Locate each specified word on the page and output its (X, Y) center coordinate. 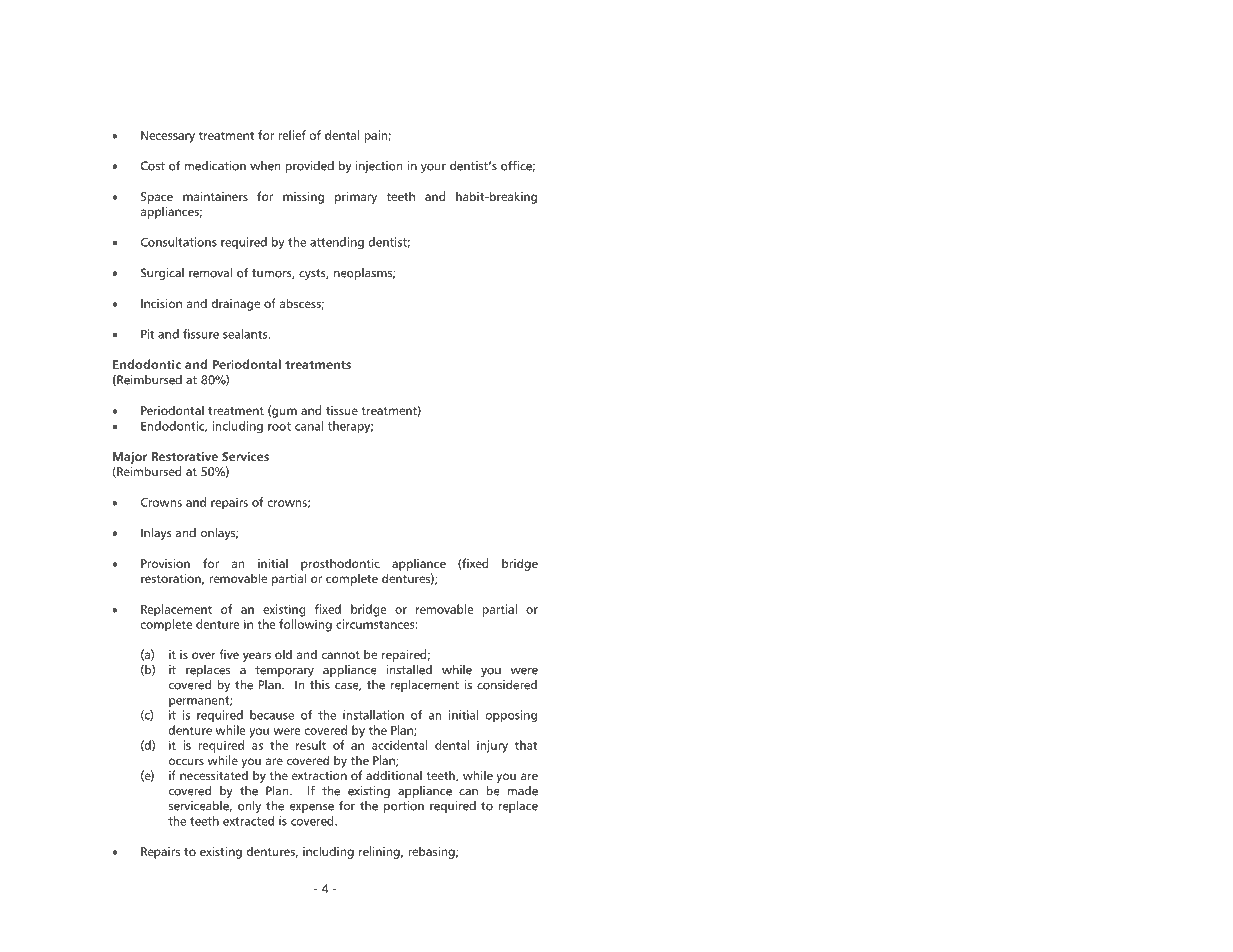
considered (507, 685)
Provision (165, 563)
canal (309, 426)
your (433, 168)
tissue (342, 410)
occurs (186, 761)
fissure (201, 334)
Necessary (168, 137)
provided (309, 167)
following (305, 625)
